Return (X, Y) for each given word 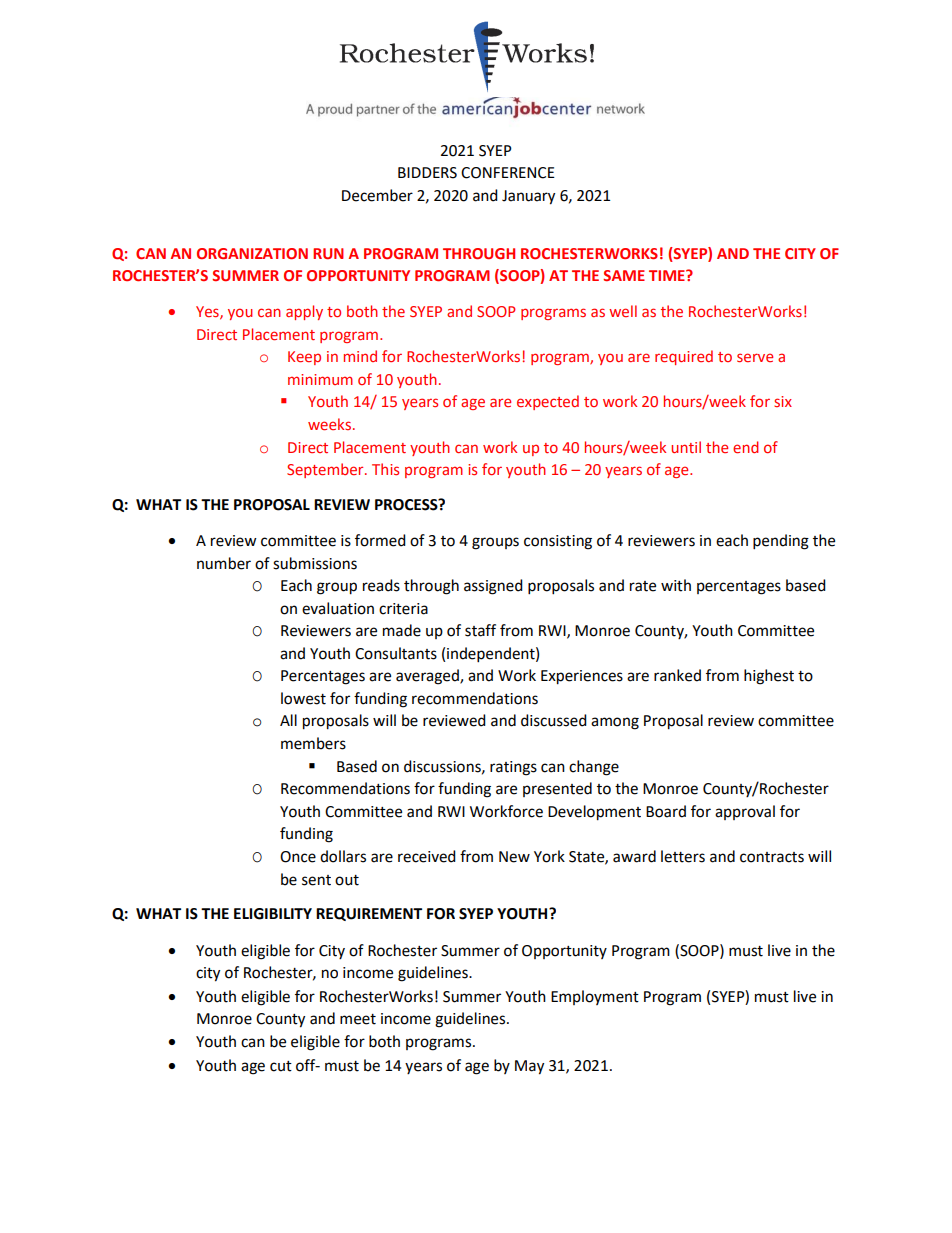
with (676, 585)
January (528, 197)
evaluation (338, 608)
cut (281, 1066)
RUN (328, 253)
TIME (668, 275)
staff (480, 630)
